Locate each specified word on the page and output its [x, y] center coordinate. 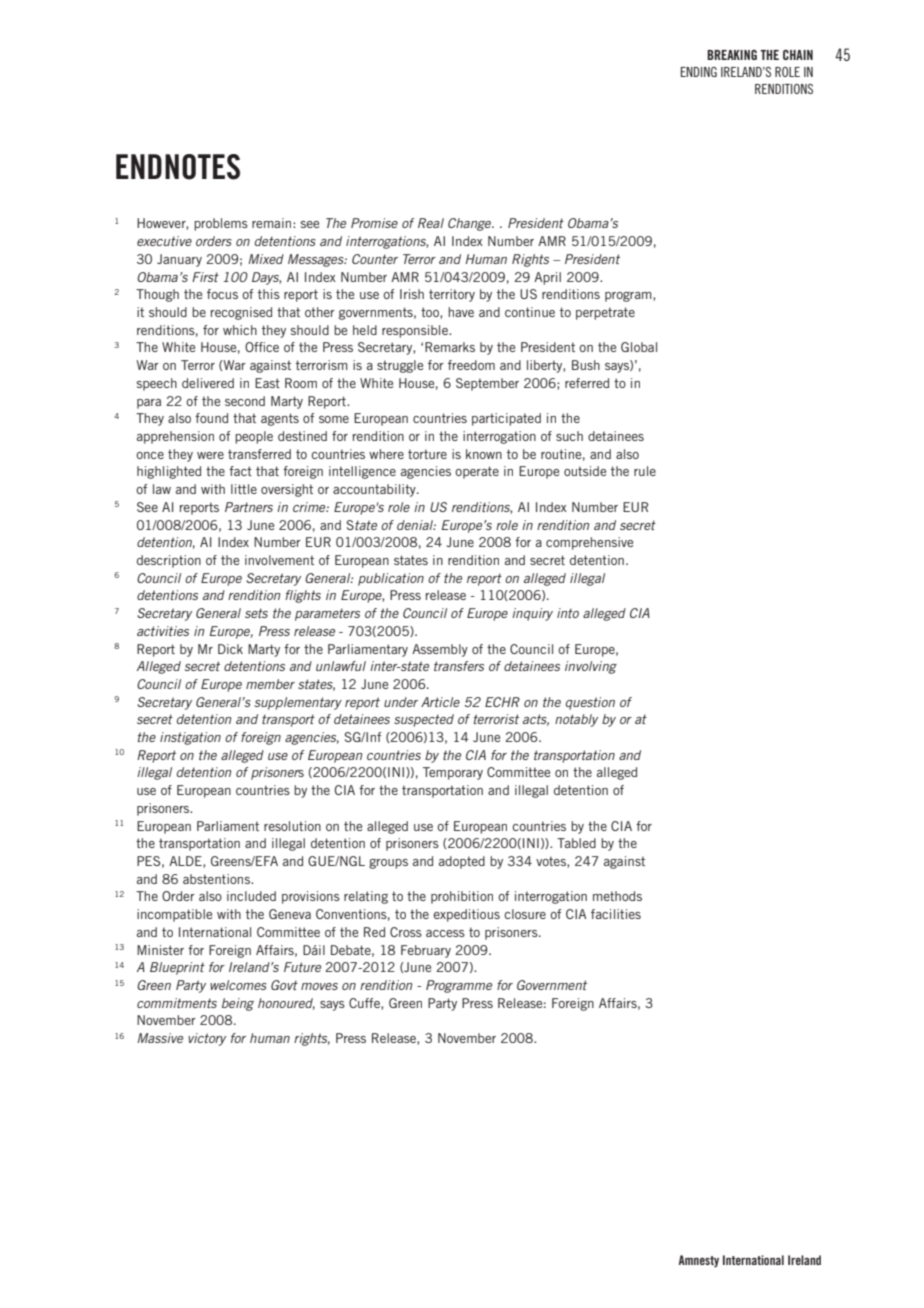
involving [591, 667]
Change [471, 224]
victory [207, 1039]
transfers [459, 666]
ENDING [699, 72]
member [270, 684]
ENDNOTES [178, 167]
